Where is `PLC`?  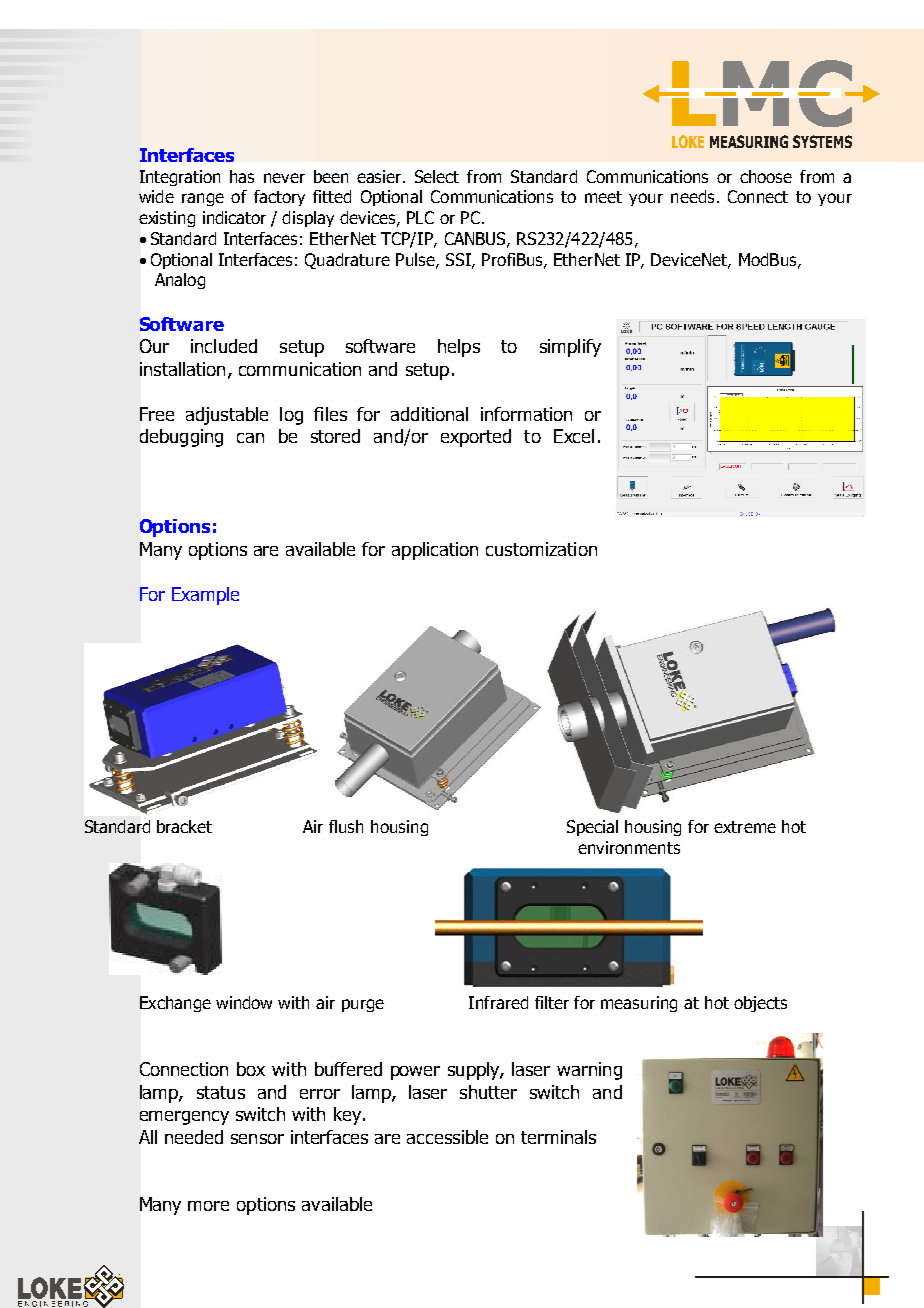 PLC is located at coordinates (420, 217).
